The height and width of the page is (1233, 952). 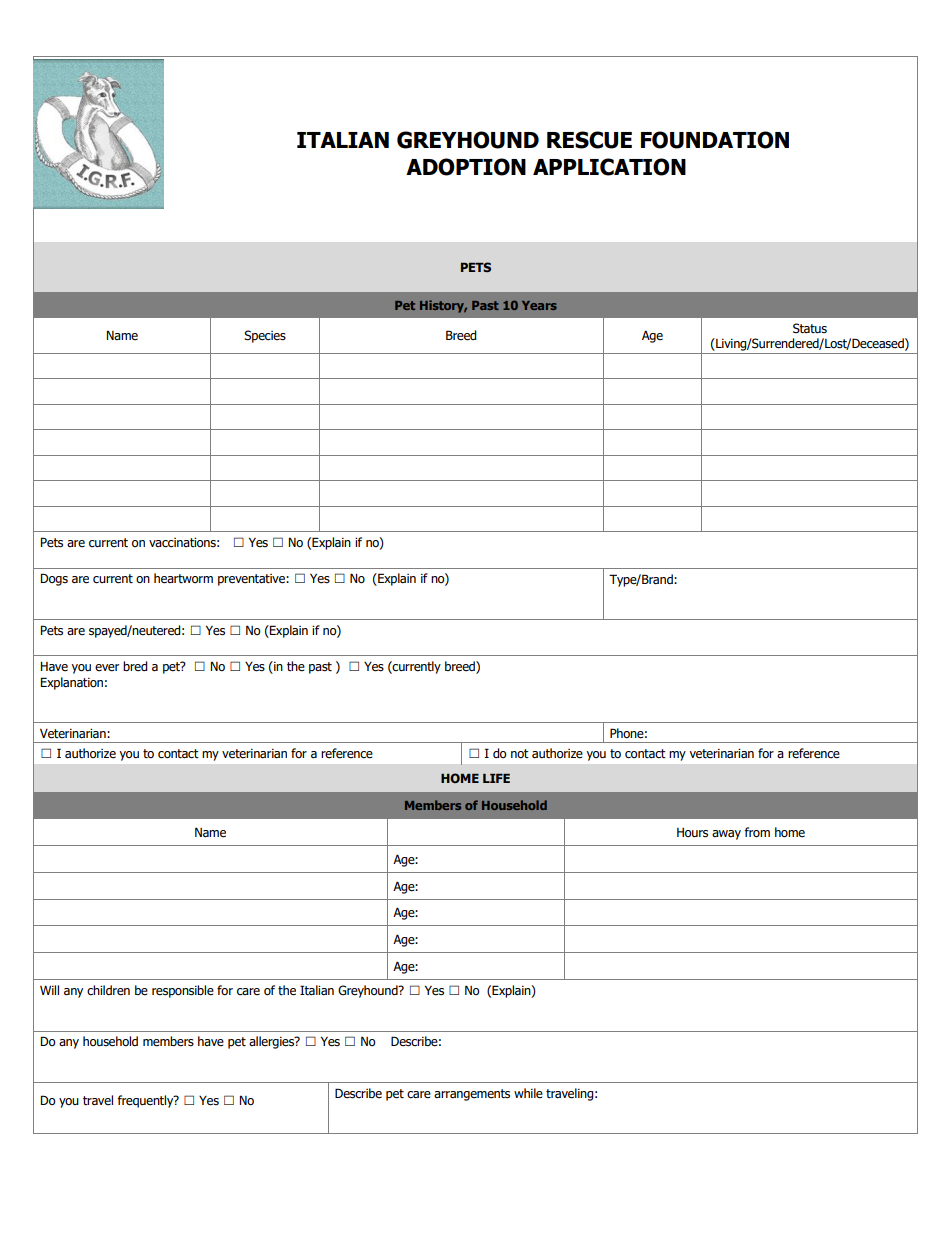 I want to click on children, so click(x=108, y=990).
